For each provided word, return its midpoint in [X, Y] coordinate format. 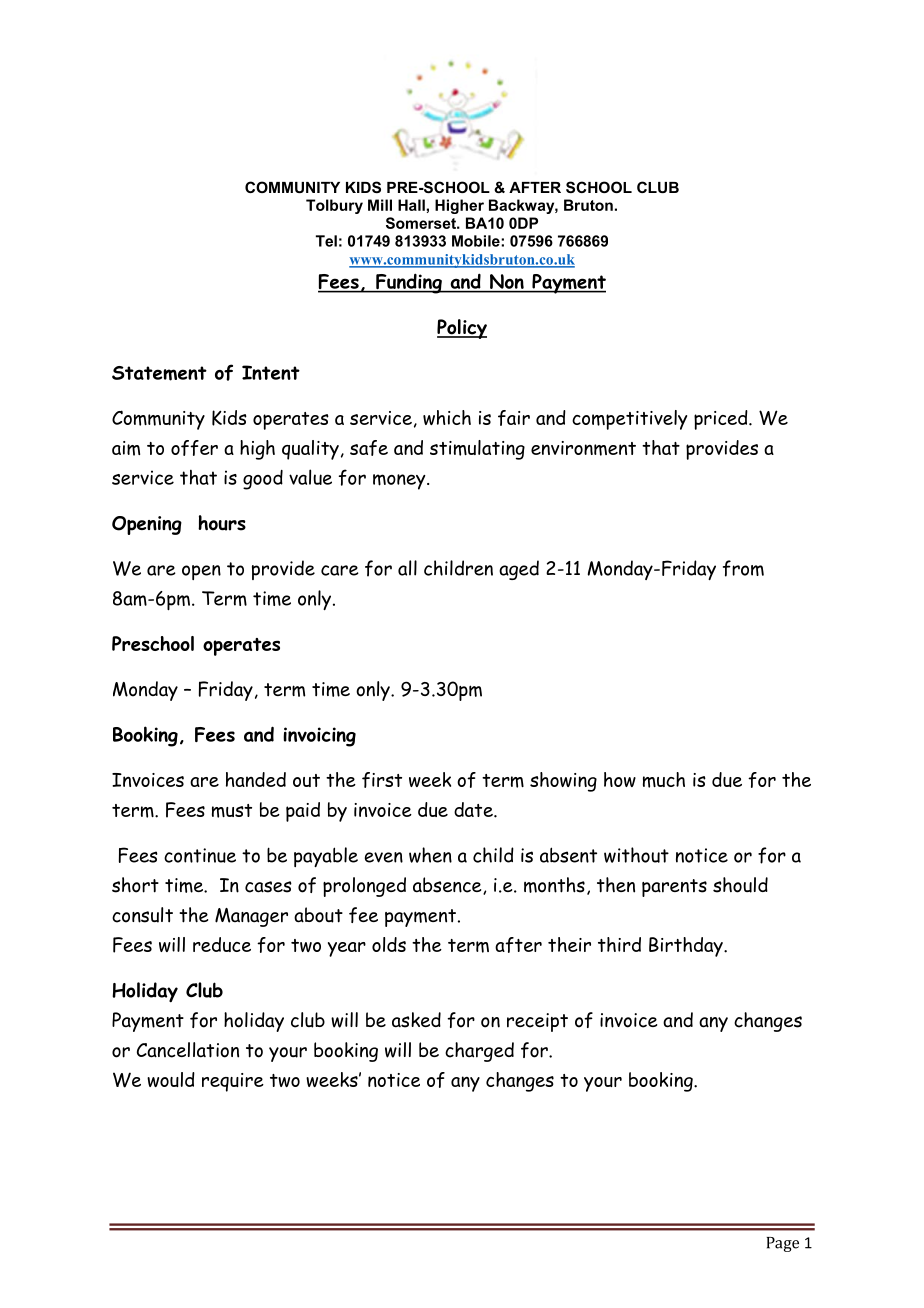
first [382, 780]
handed [256, 779]
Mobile [477, 241]
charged [479, 1052]
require [233, 1082]
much [664, 780]
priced [722, 420]
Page [783, 1244]
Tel [326, 241]
